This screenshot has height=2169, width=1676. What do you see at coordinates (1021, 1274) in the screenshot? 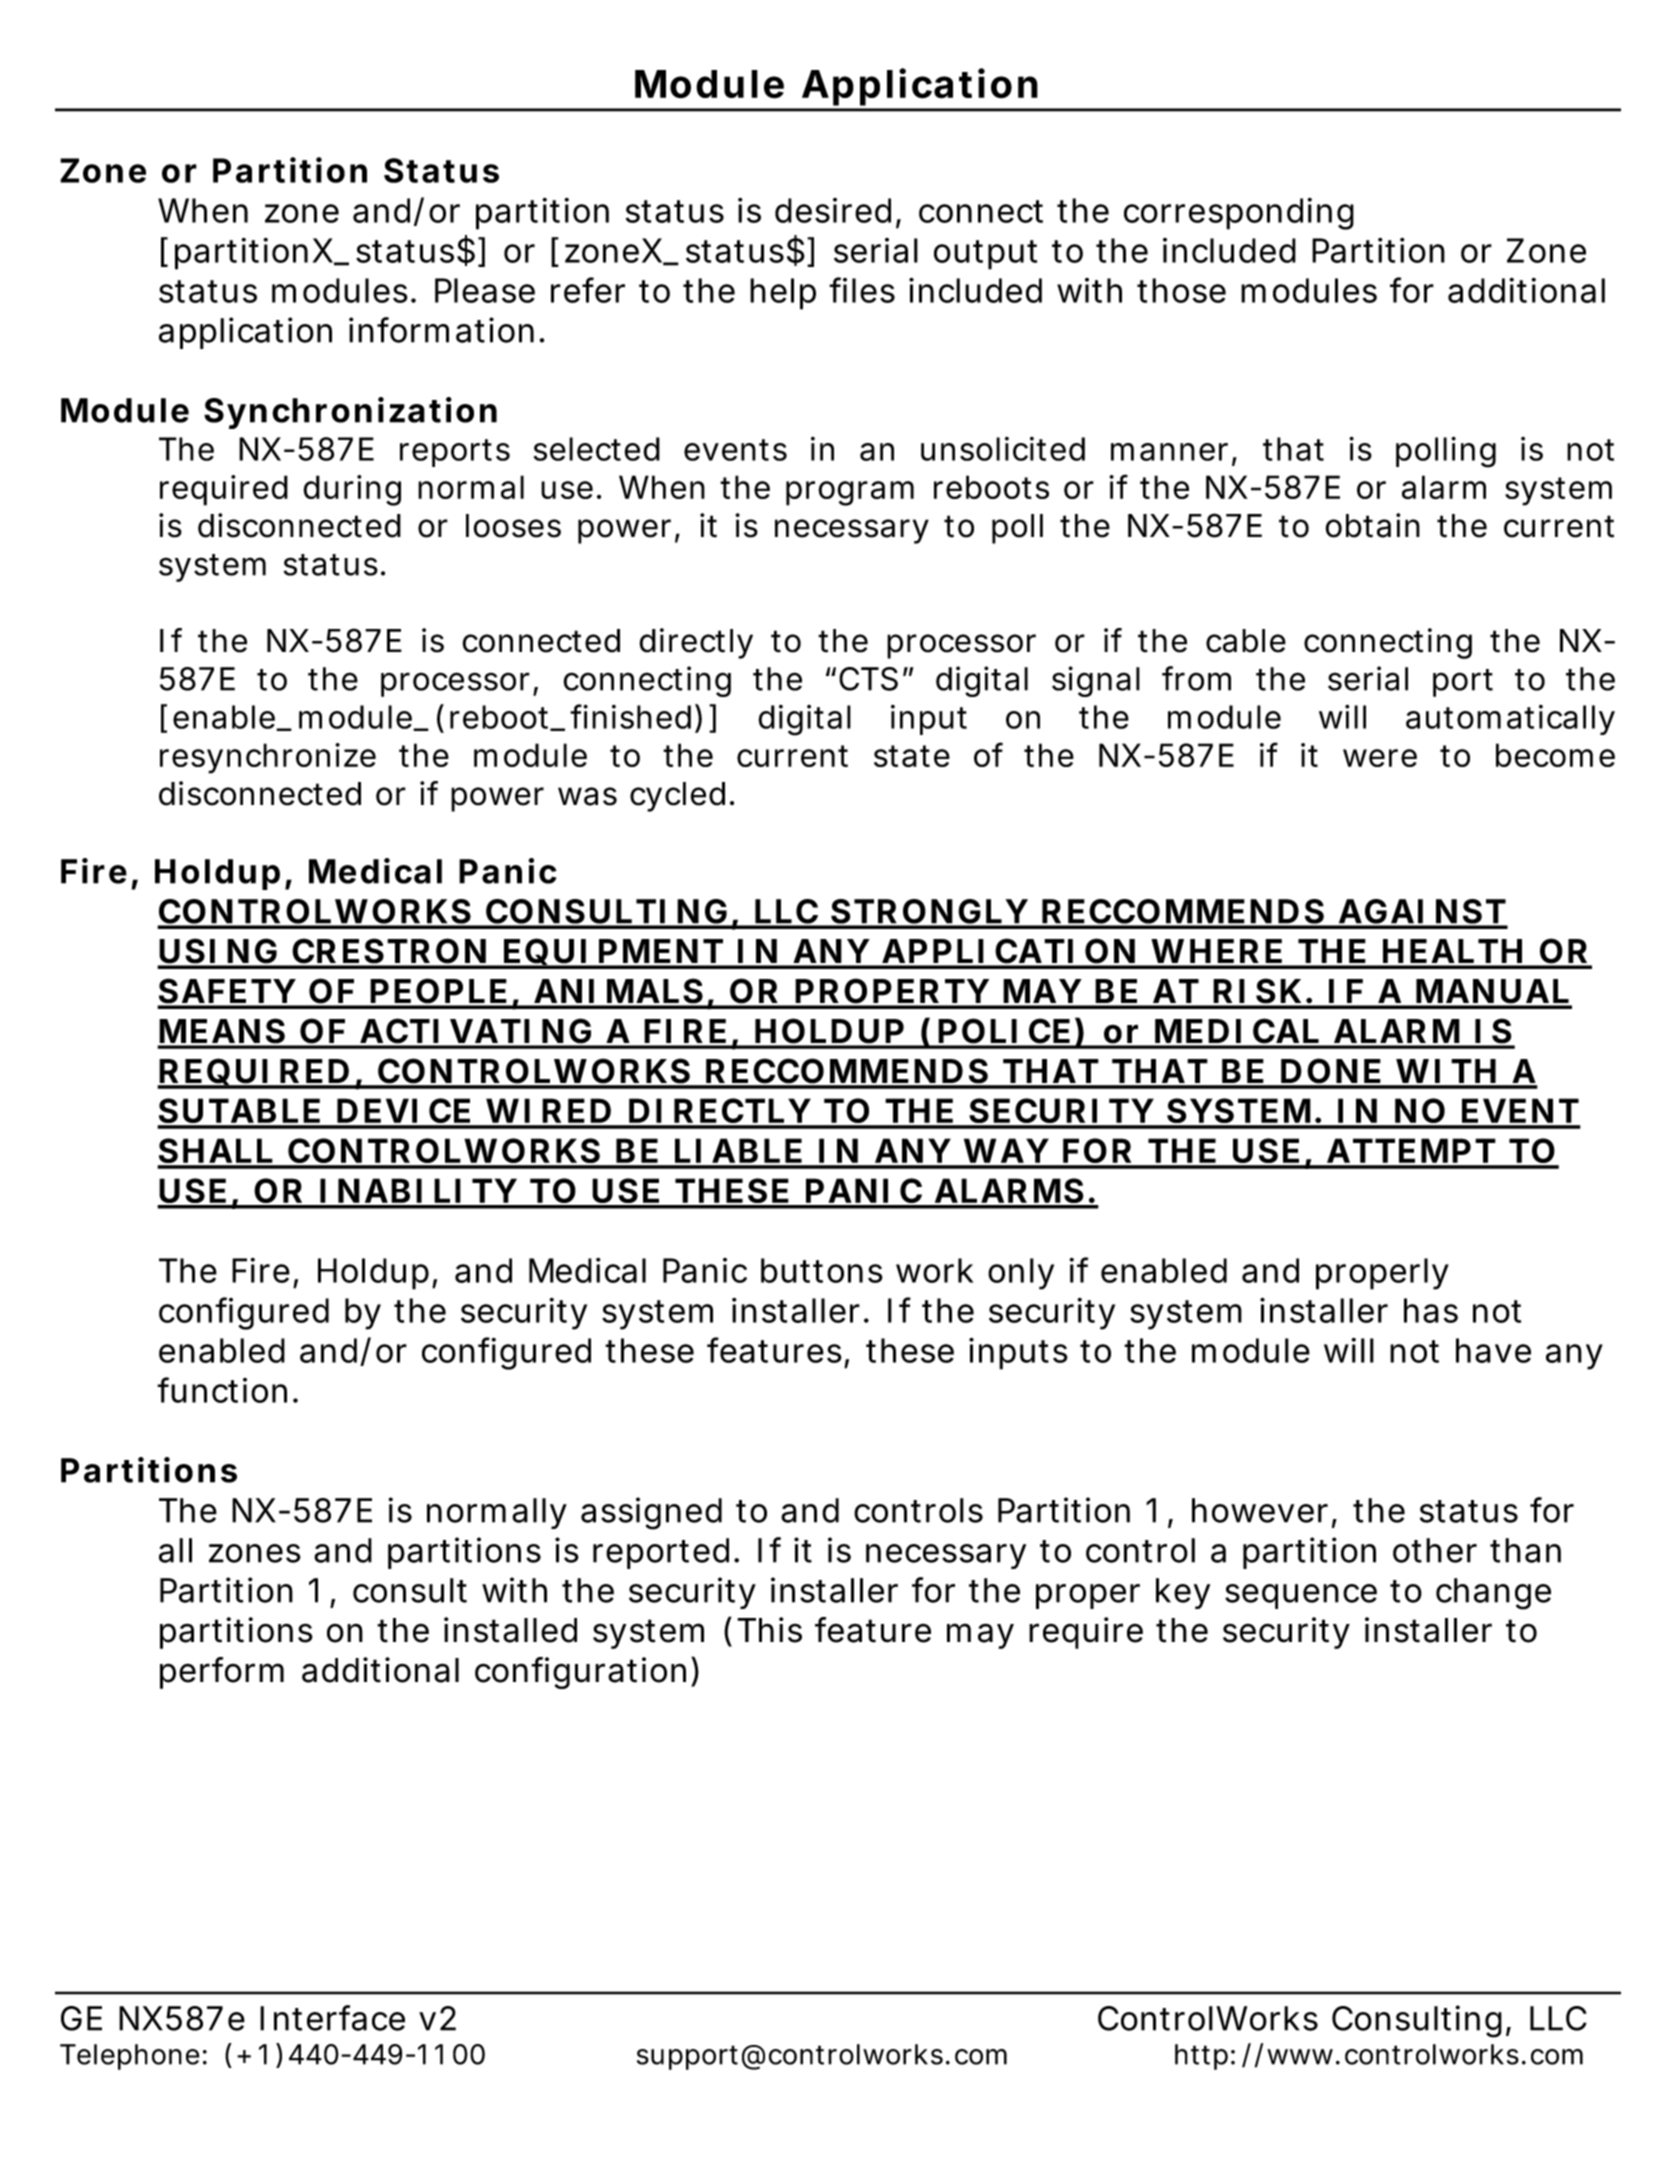
I see `only` at bounding box center [1021, 1274].
